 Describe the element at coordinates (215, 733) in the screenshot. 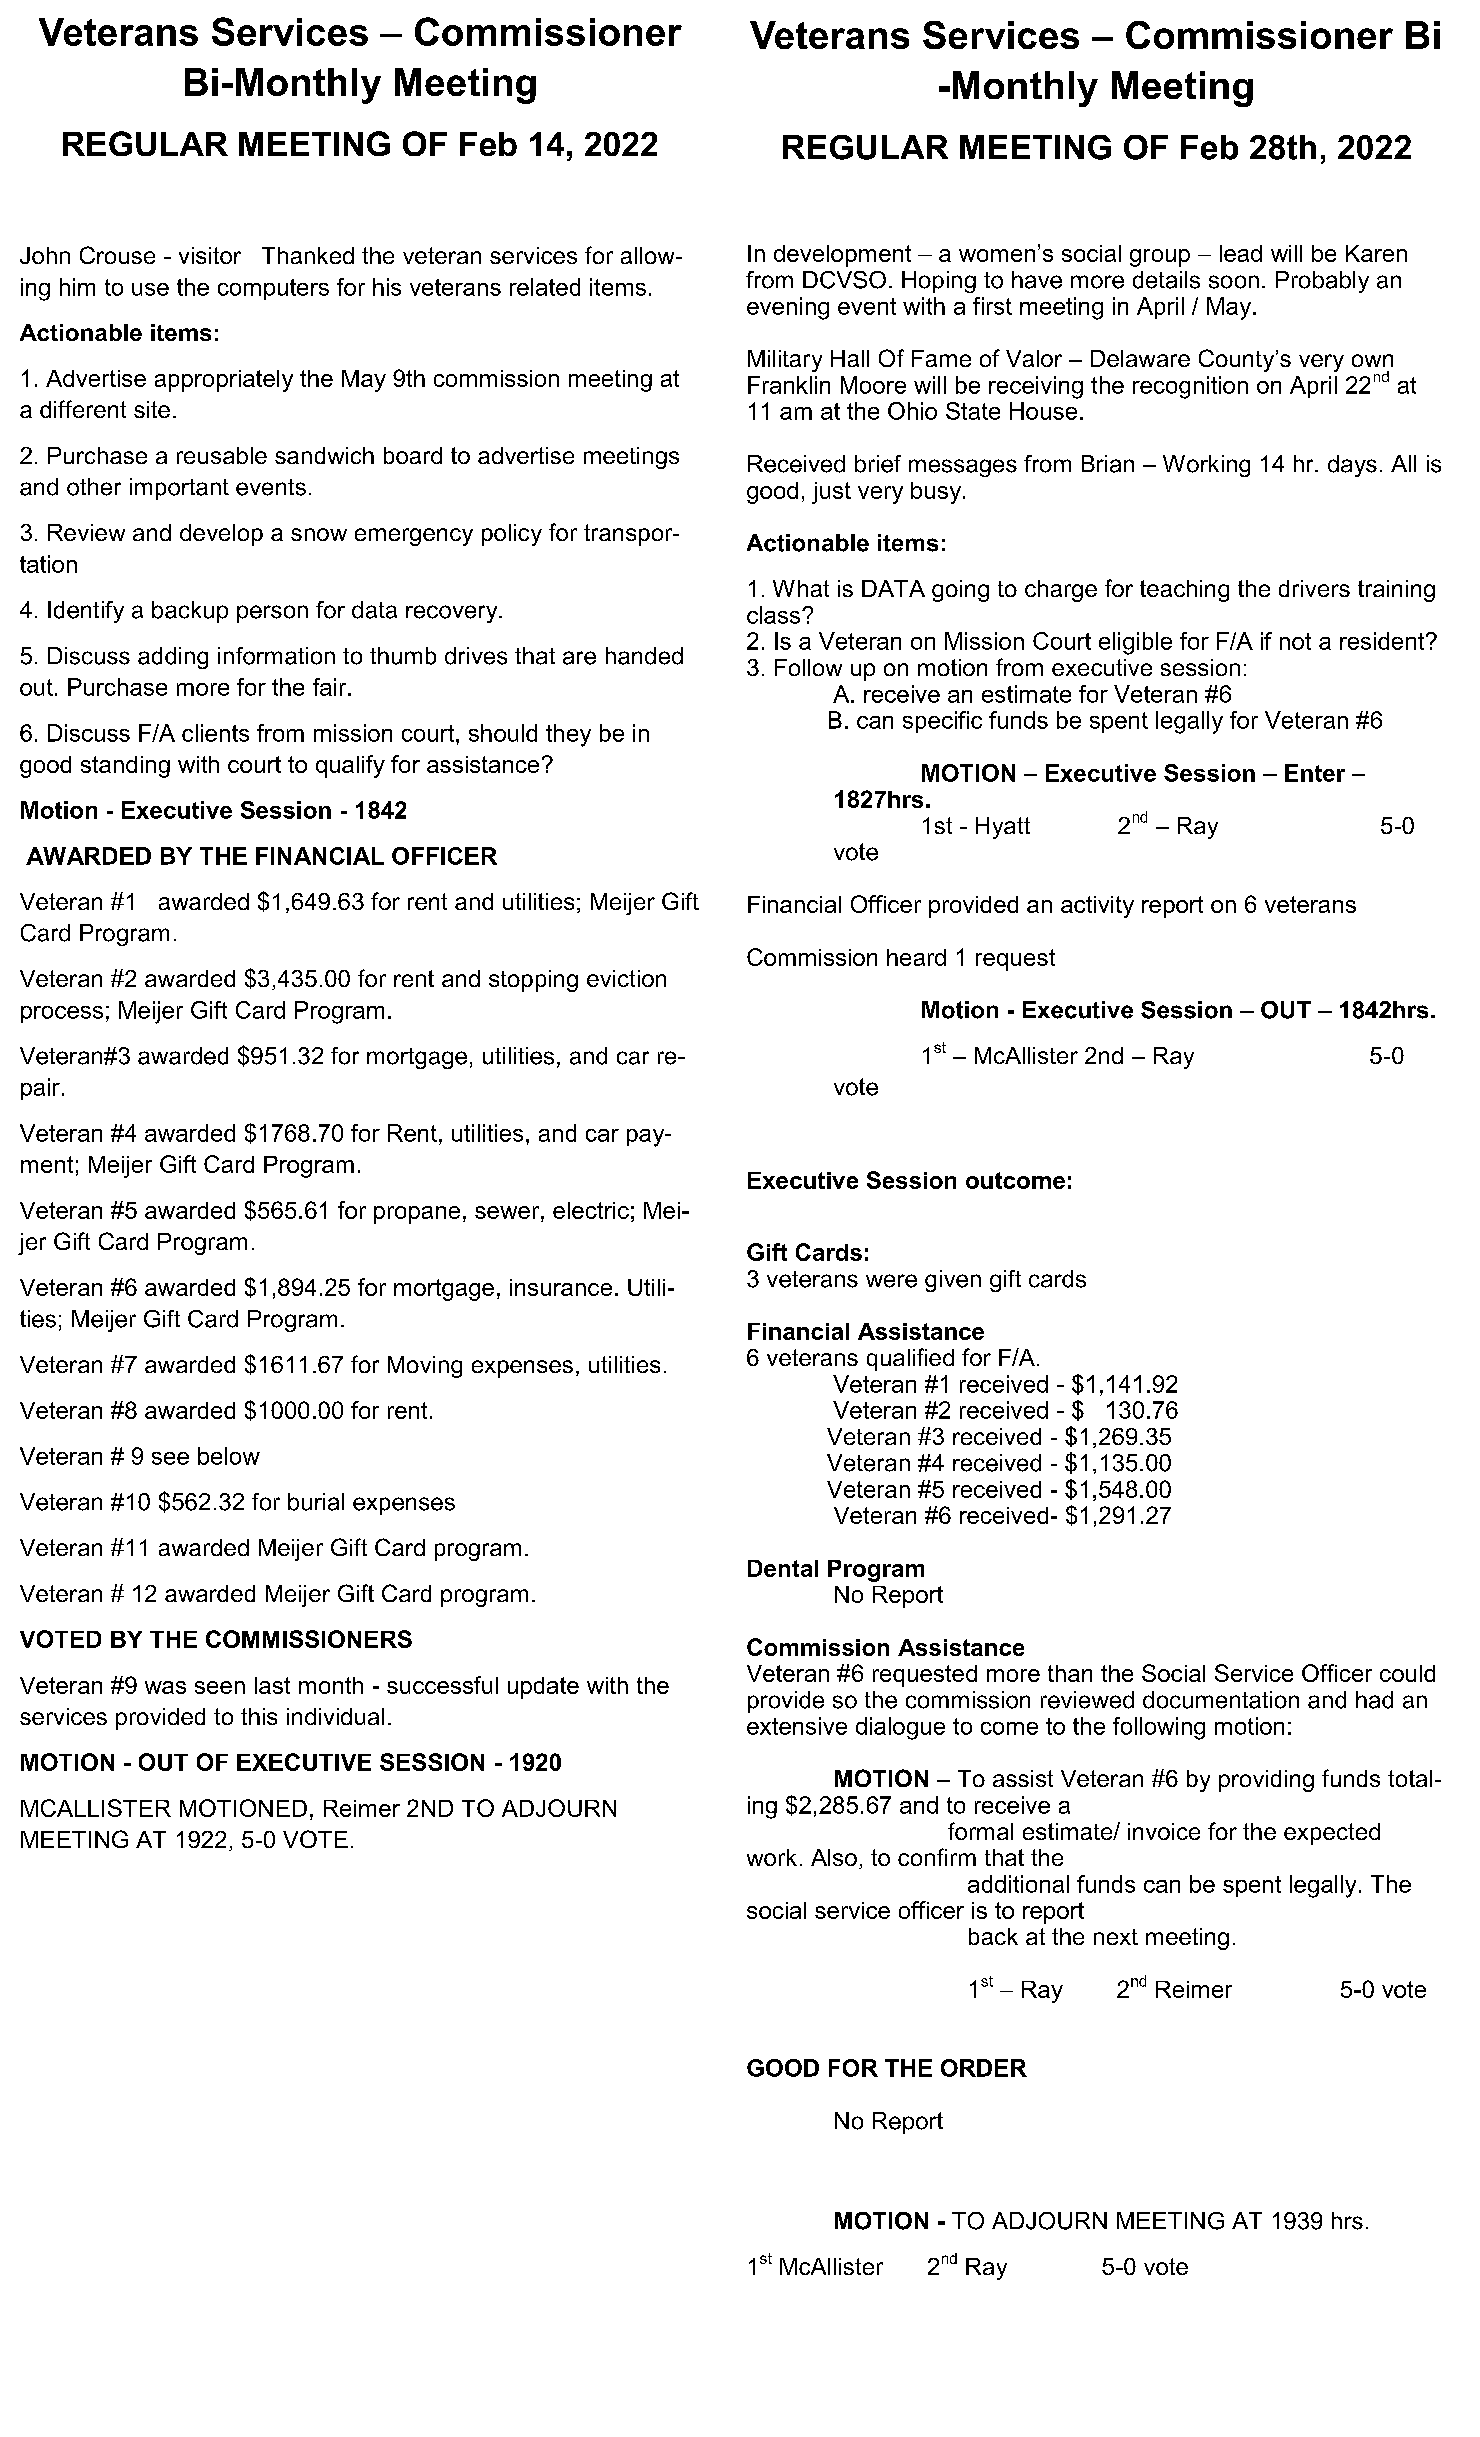

I see `clients` at that location.
